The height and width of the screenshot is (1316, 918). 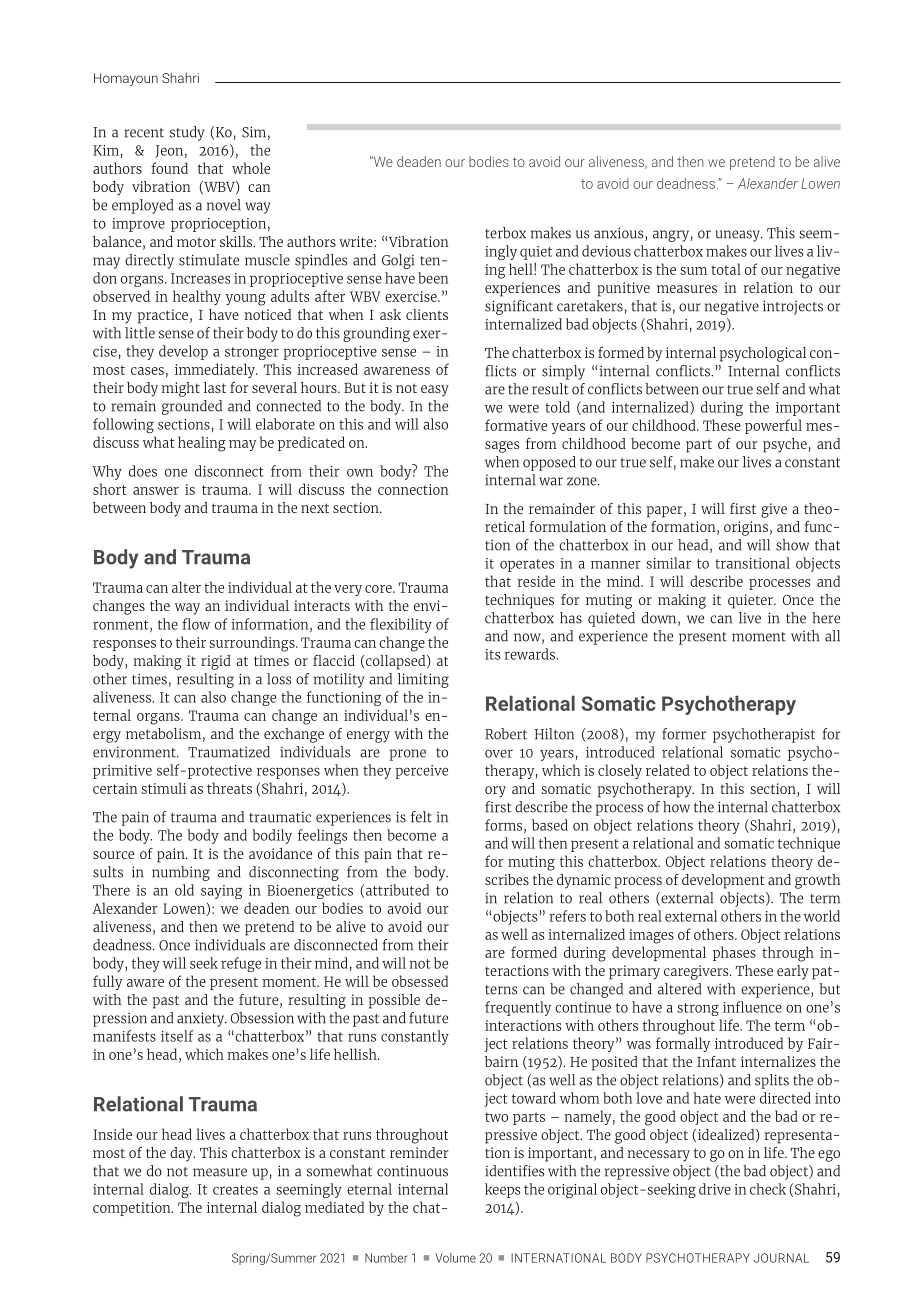 What do you see at coordinates (527, 565) in the screenshot?
I see `operates` at bounding box center [527, 565].
